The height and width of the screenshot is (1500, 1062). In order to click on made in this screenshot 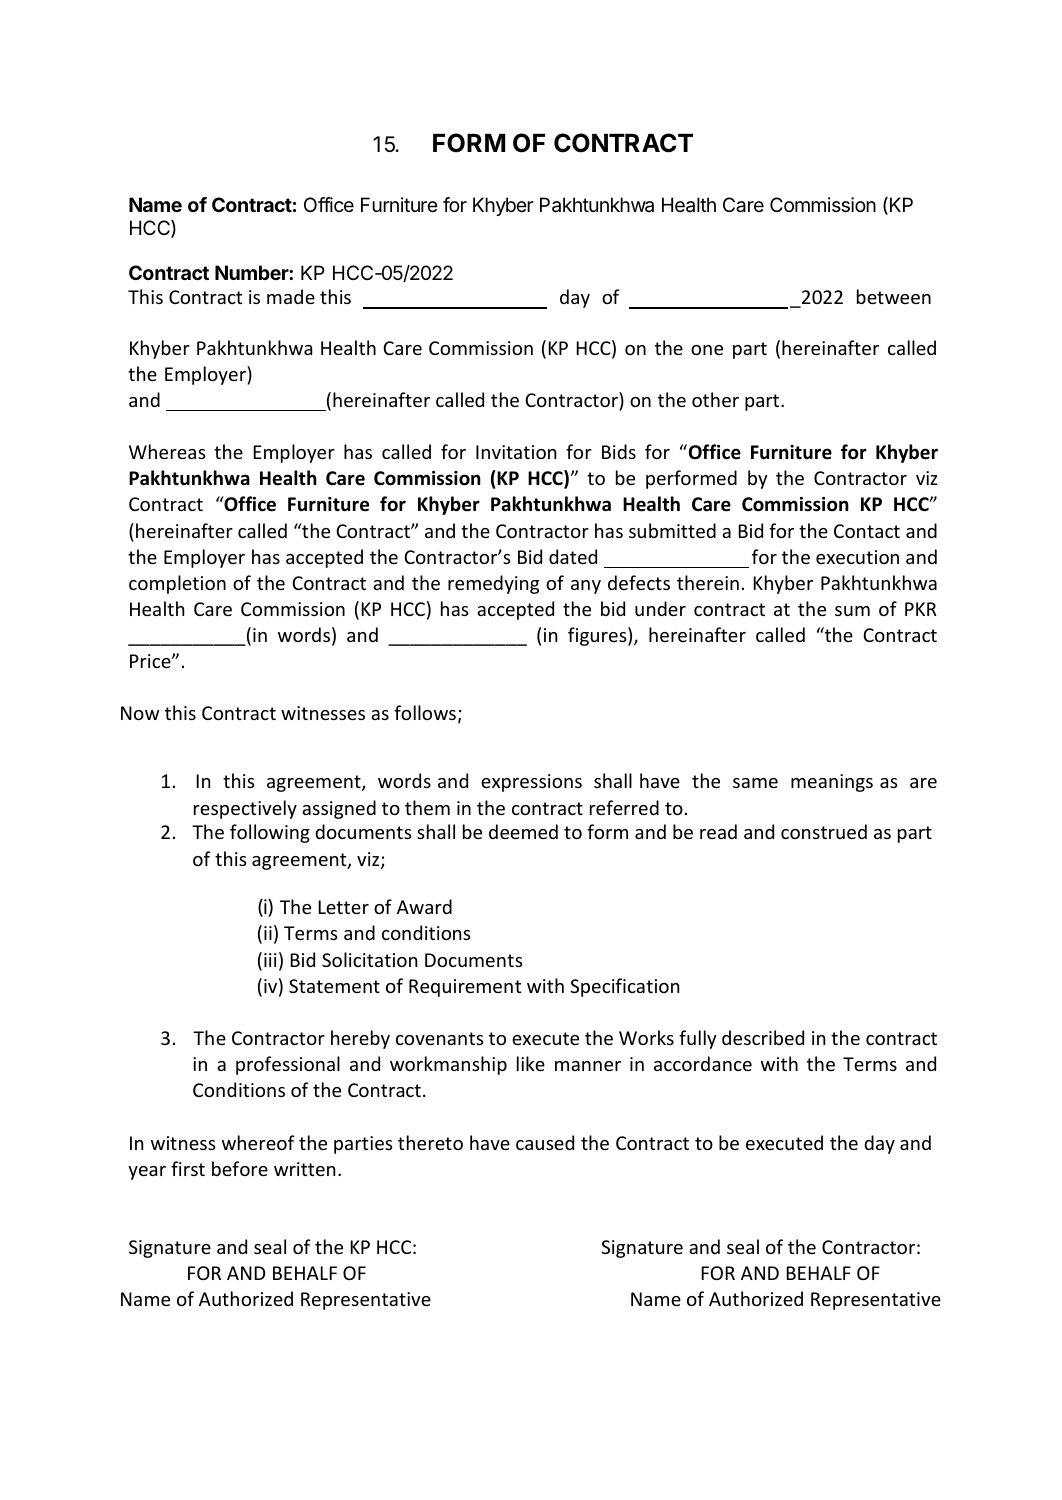, I will do `click(291, 296)`.
